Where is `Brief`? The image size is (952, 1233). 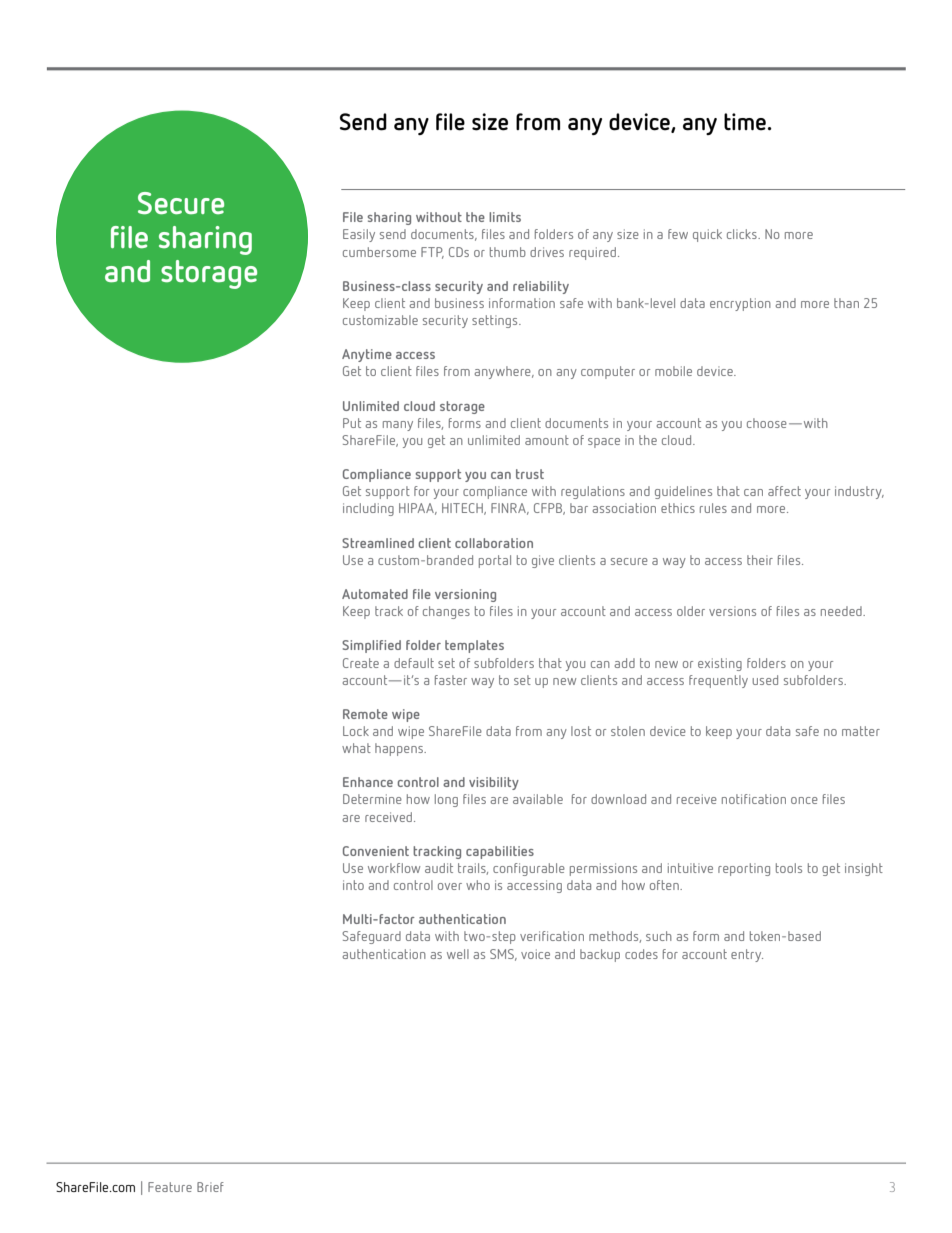
Brief is located at coordinates (210, 1187).
